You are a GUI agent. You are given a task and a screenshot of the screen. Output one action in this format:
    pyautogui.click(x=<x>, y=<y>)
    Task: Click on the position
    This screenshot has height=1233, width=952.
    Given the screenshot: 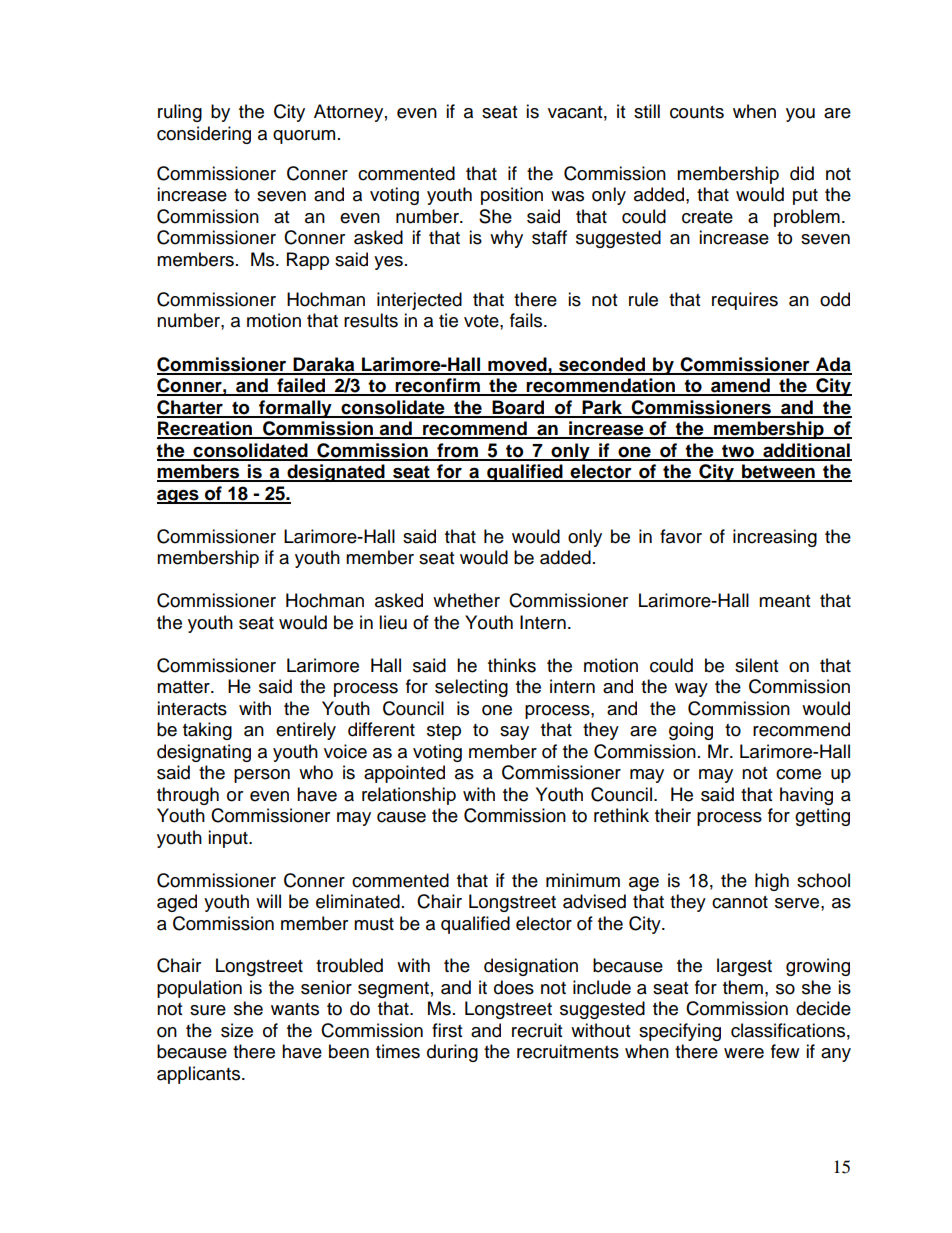 What is the action you would take?
    pyautogui.click(x=512, y=196)
